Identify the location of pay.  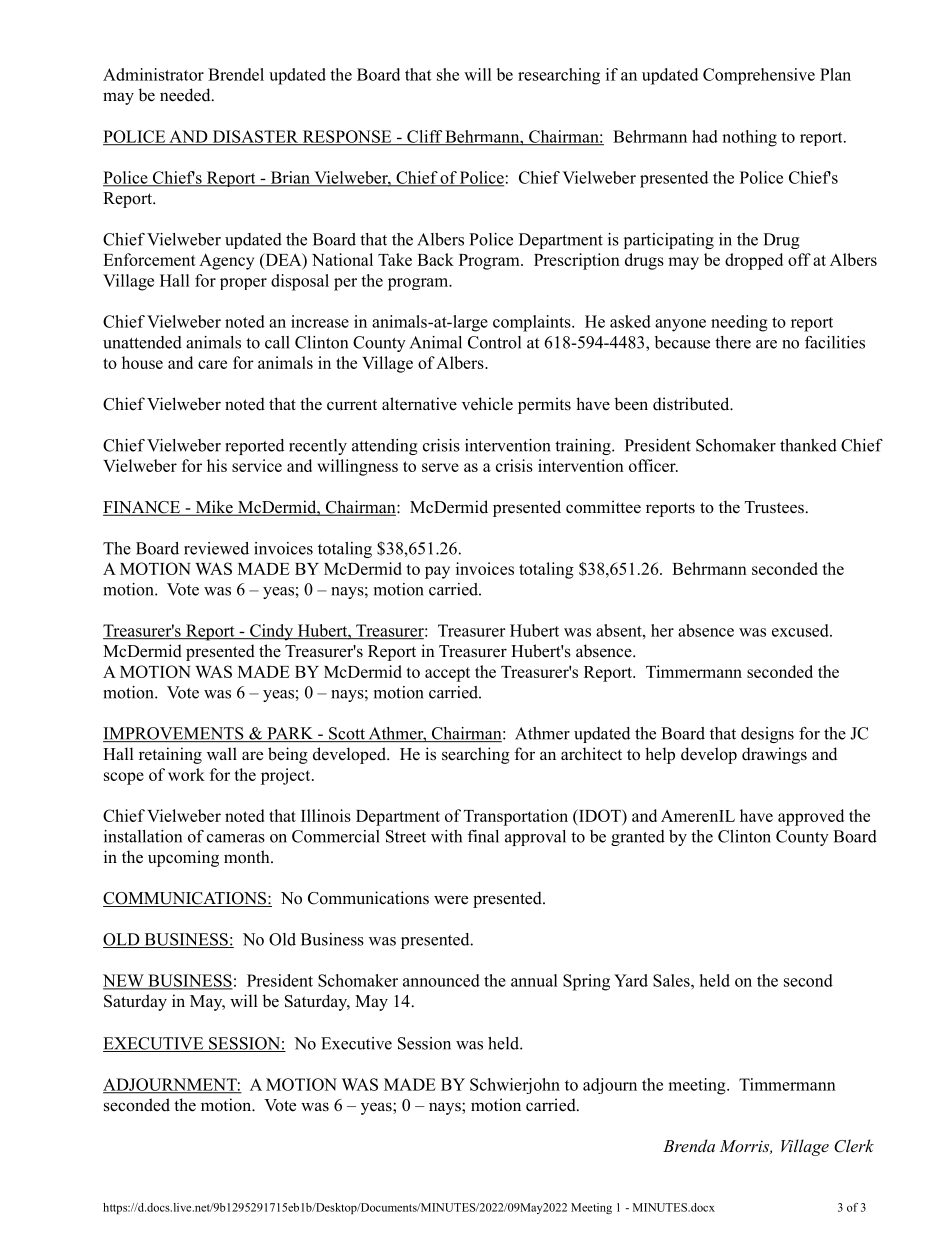
(437, 572).
